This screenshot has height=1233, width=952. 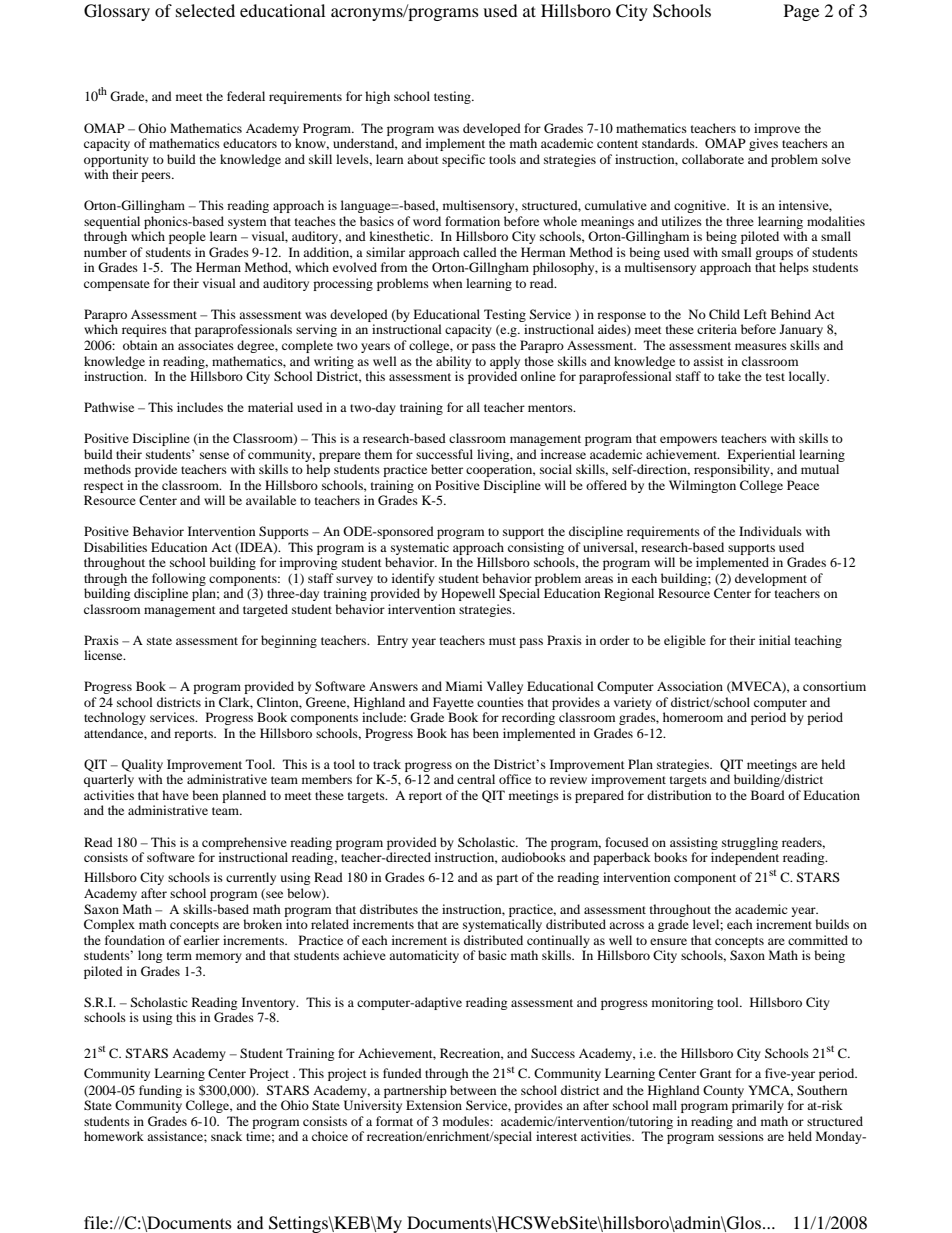 What do you see at coordinates (729, 376) in the screenshot?
I see `take` at bounding box center [729, 376].
